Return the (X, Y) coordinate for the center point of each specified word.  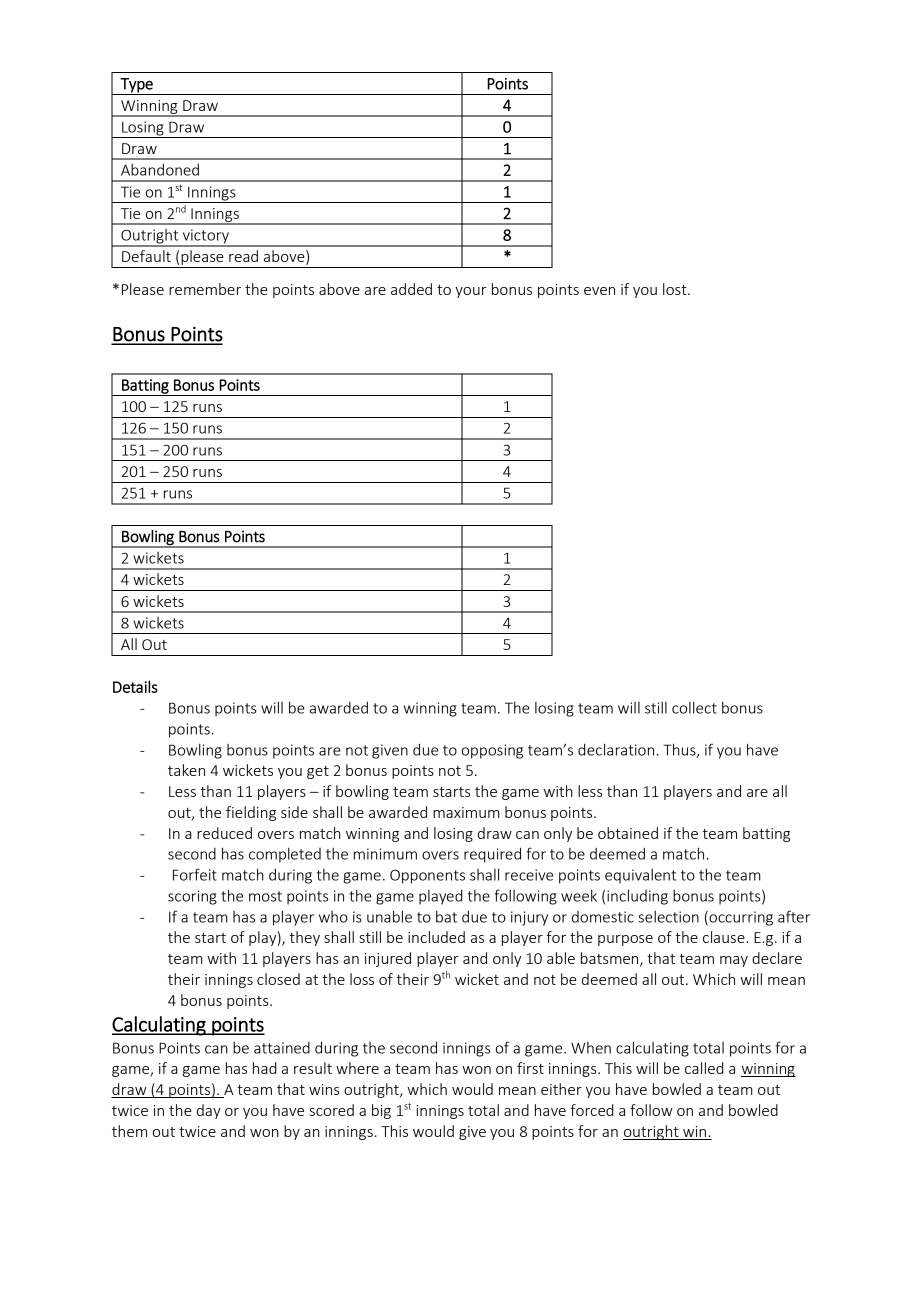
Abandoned (160, 169)
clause (725, 937)
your (471, 292)
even (599, 291)
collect (694, 707)
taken (186, 770)
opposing (492, 751)
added (411, 289)
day (209, 1111)
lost (676, 289)
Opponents (427, 876)
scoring (192, 897)
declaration (616, 749)
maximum (466, 812)
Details (135, 686)
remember (205, 289)
